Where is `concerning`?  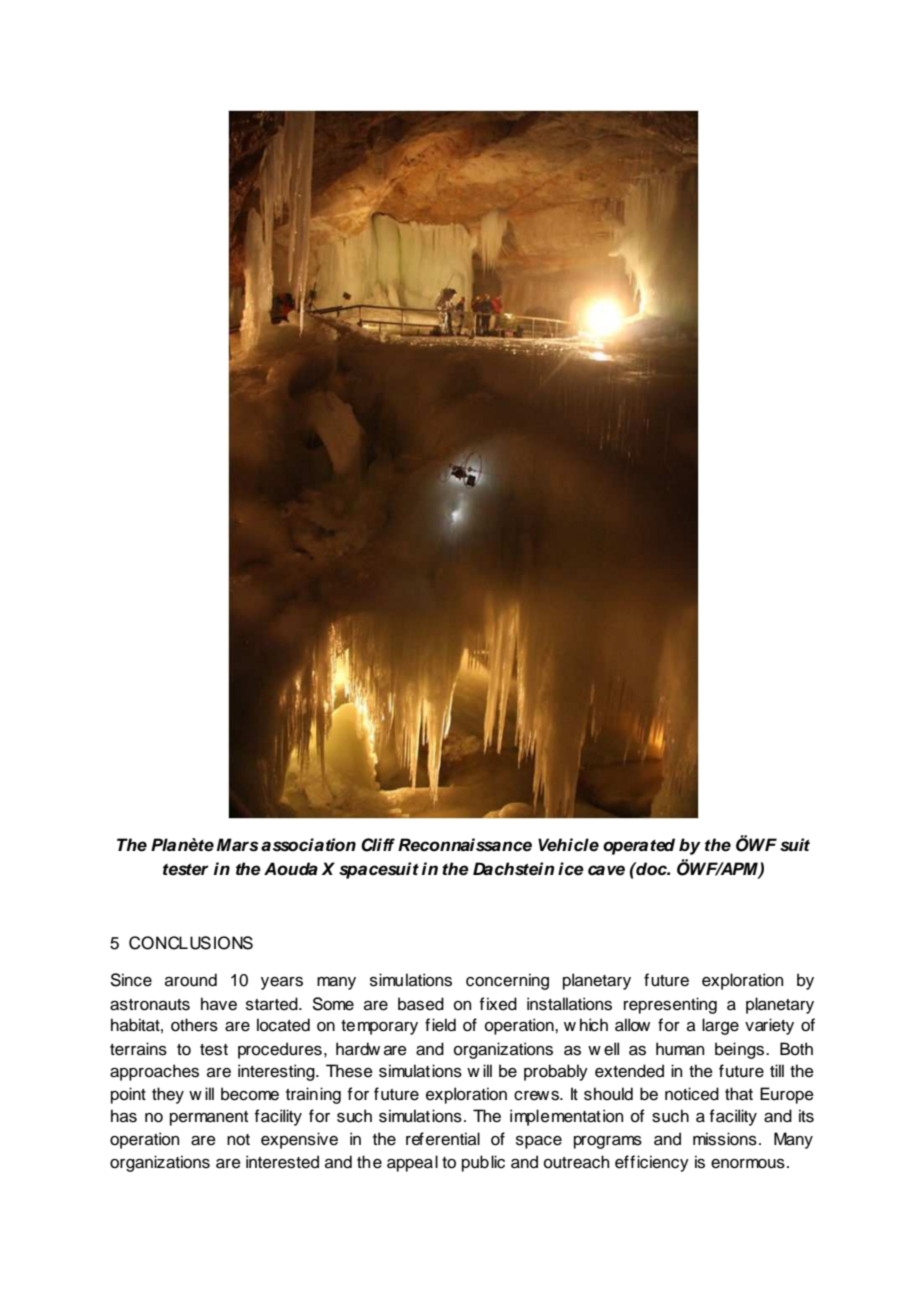
concerning is located at coordinates (507, 981).
